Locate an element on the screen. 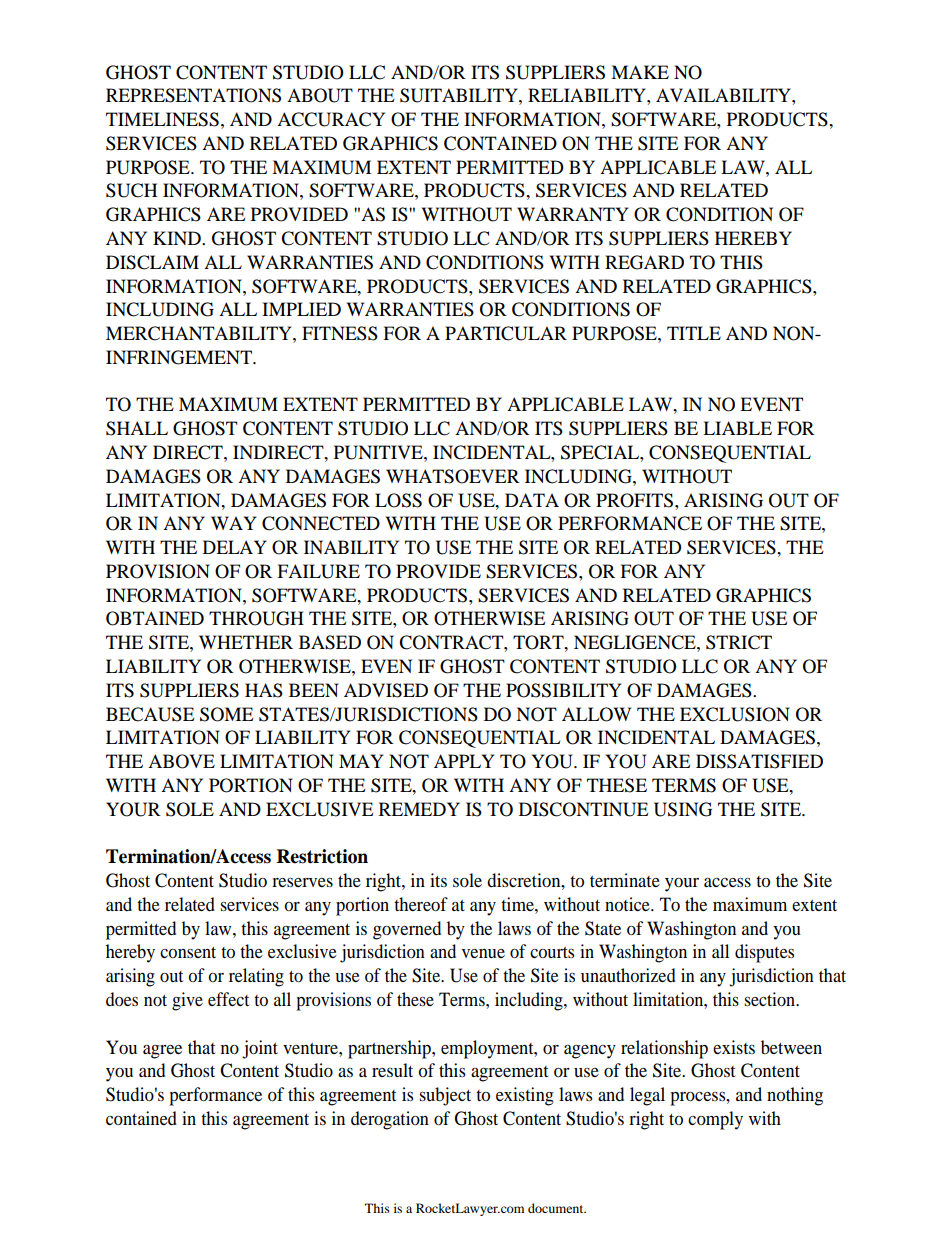 This screenshot has width=952, height=1233. disputes is located at coordinates (764, 953).
